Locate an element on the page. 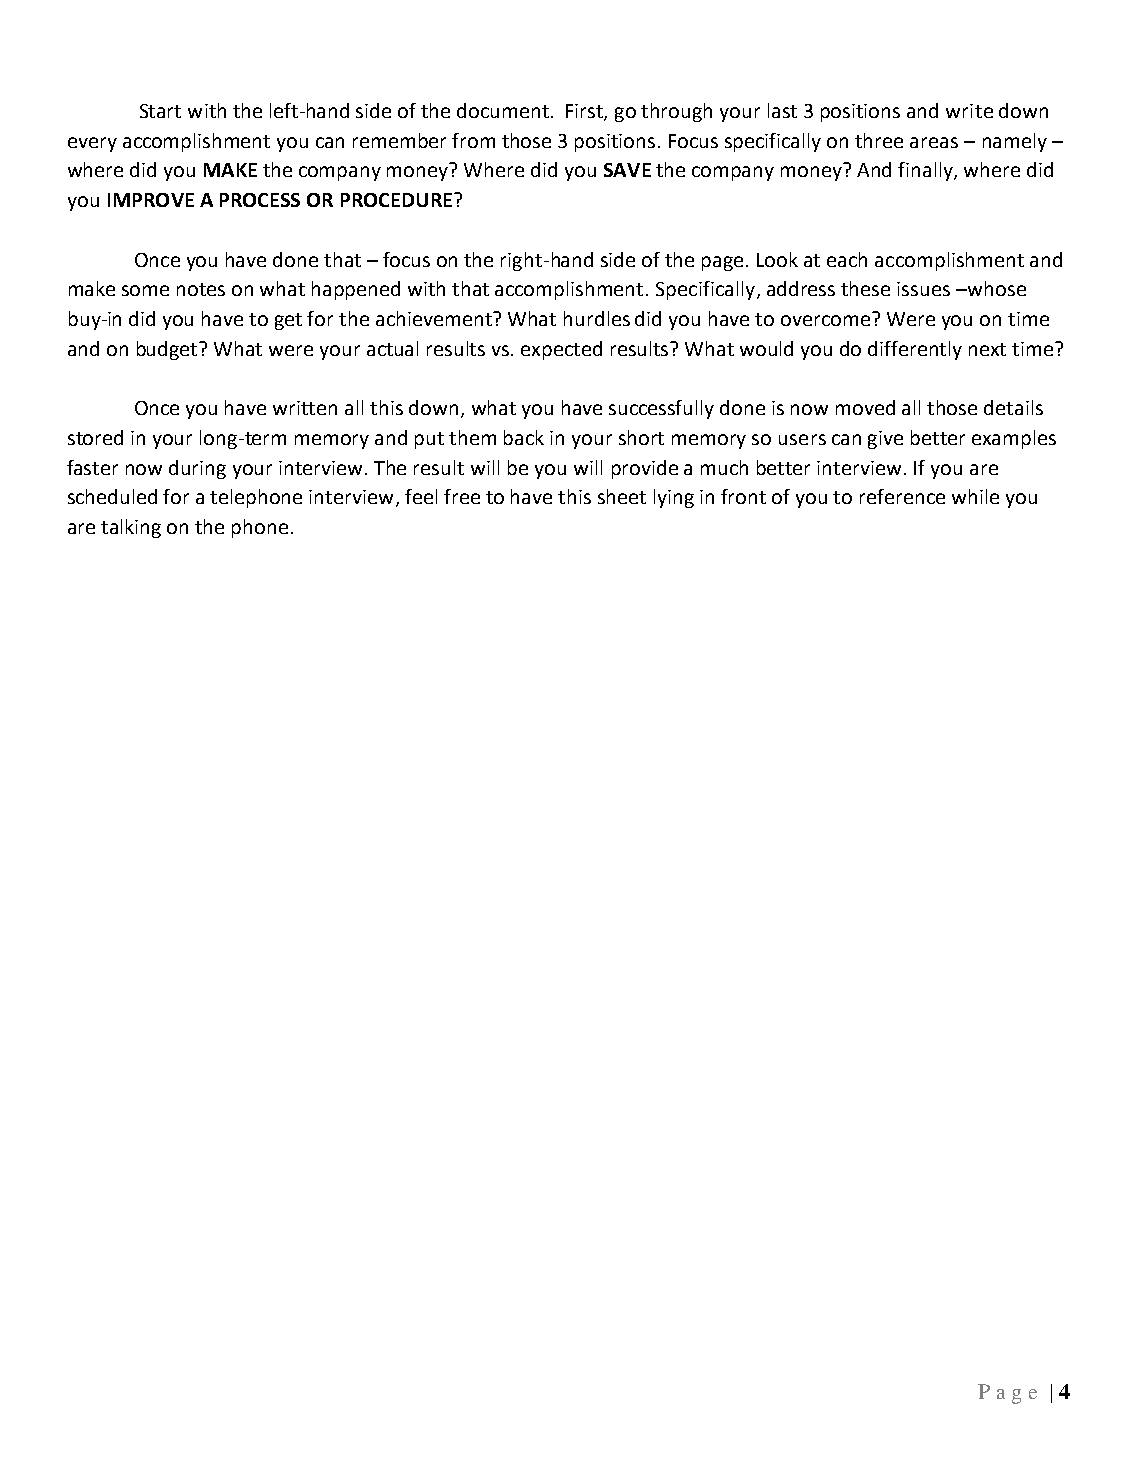  hurdles is located at coordinates (597, 318).
